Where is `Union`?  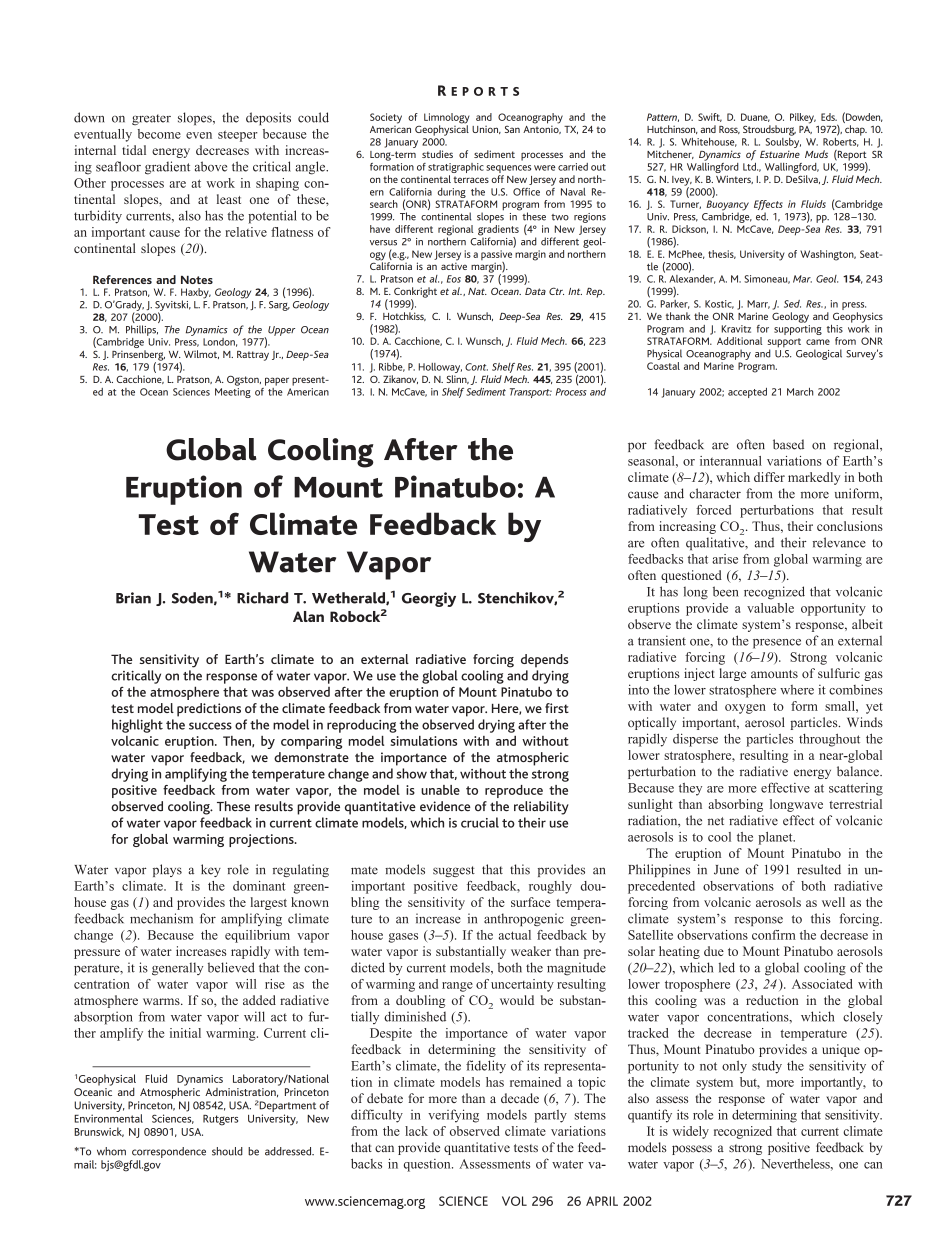
Union is located at coordinates (486, 130).
